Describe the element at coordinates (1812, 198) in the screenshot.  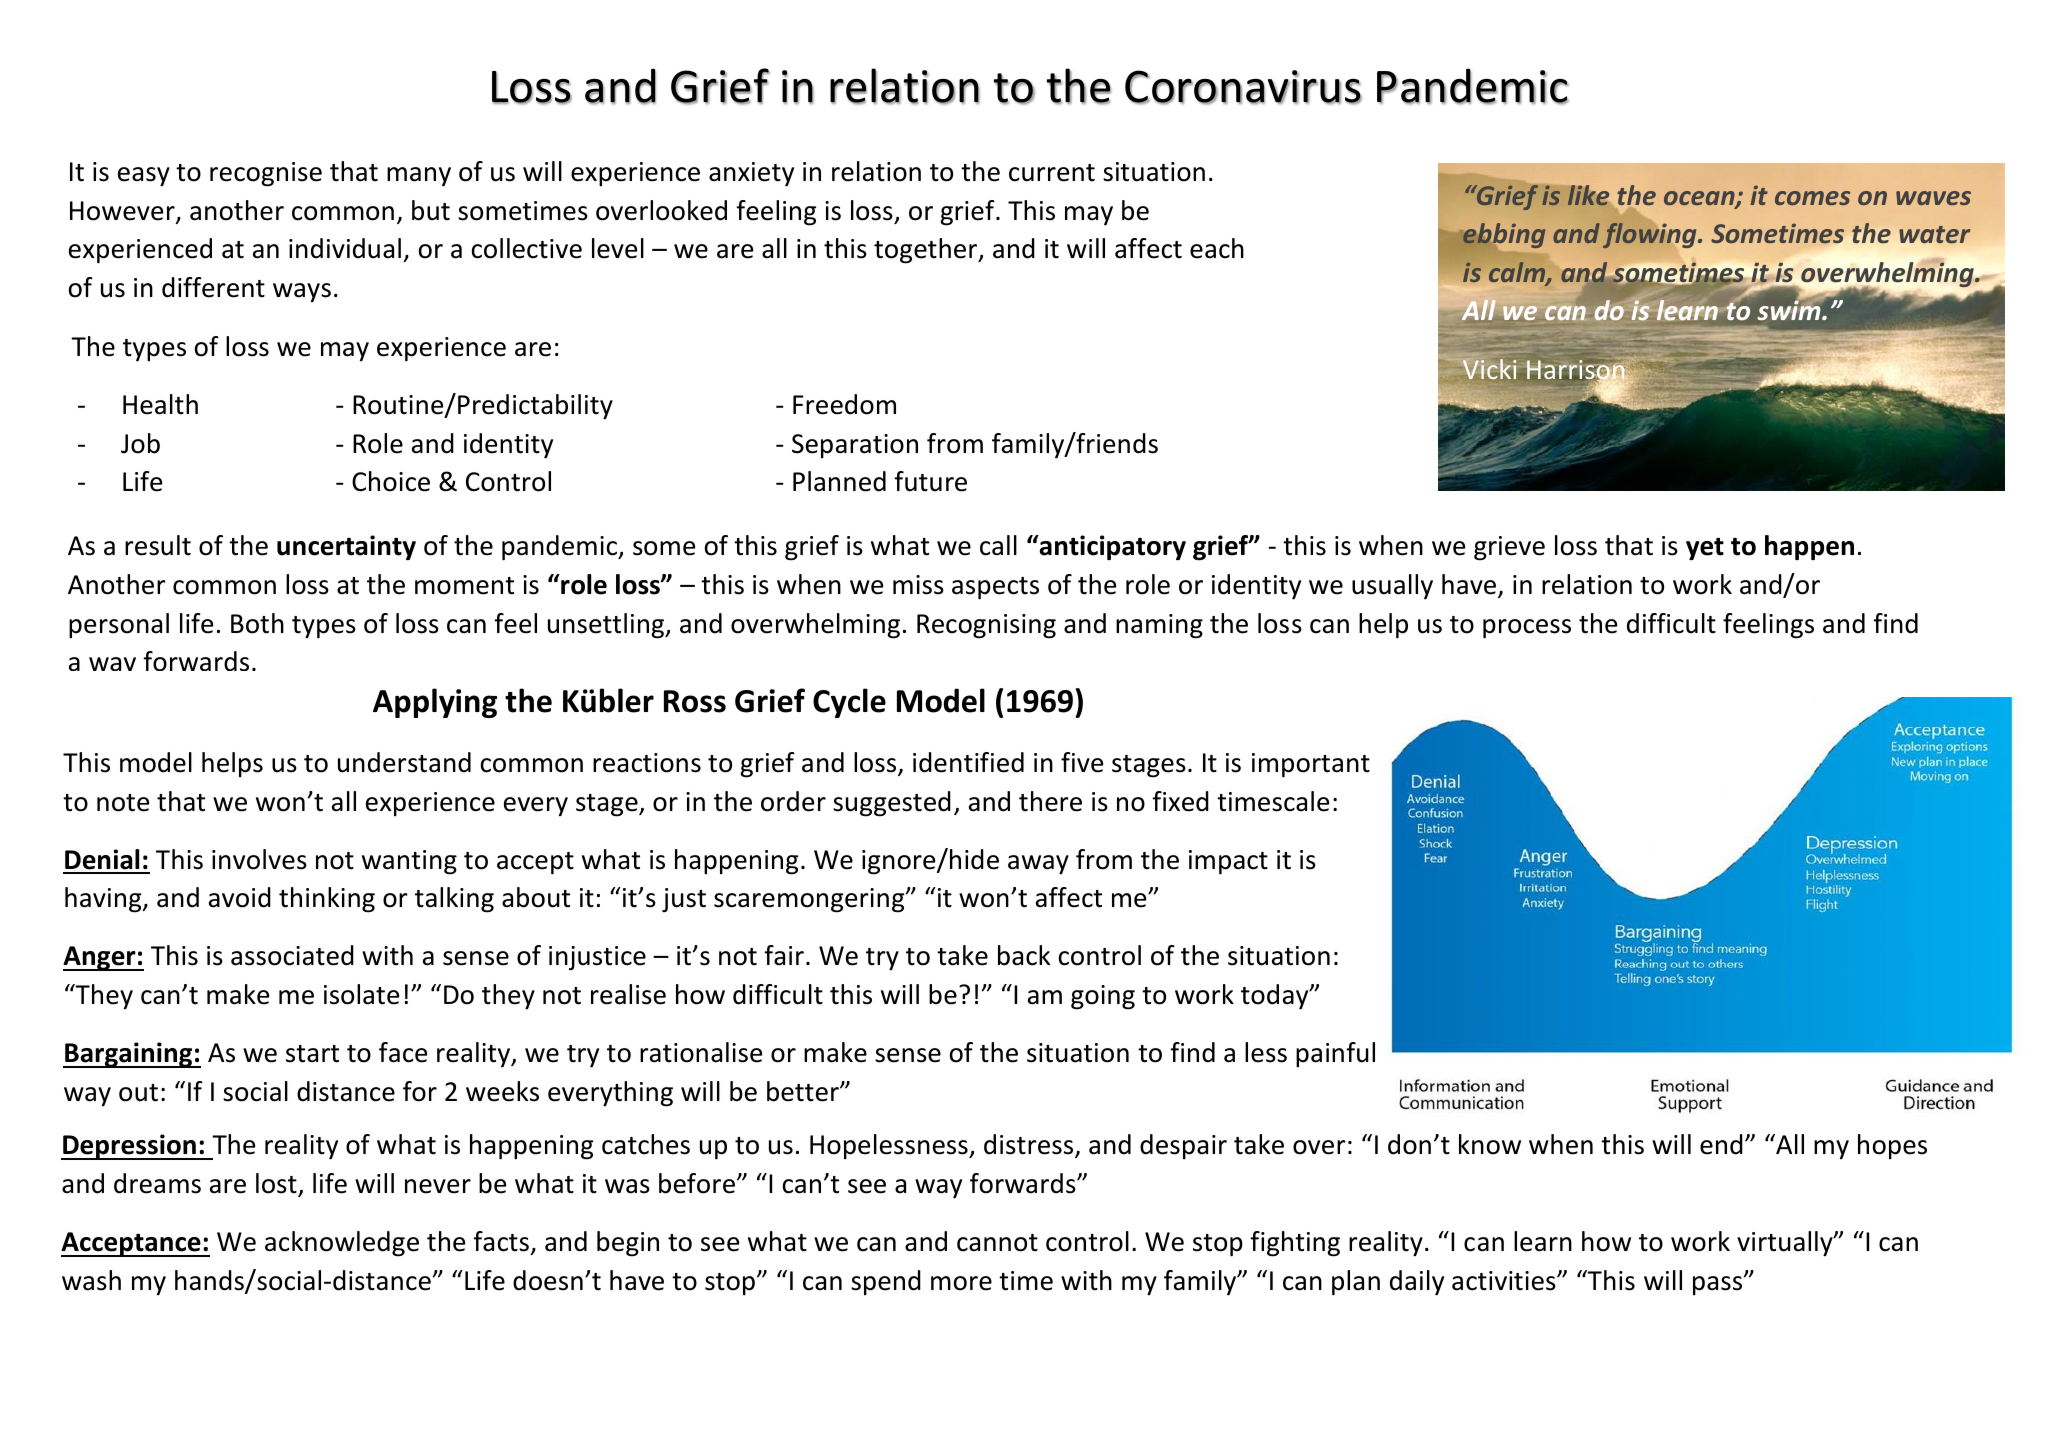
I see `comes` at that location.
